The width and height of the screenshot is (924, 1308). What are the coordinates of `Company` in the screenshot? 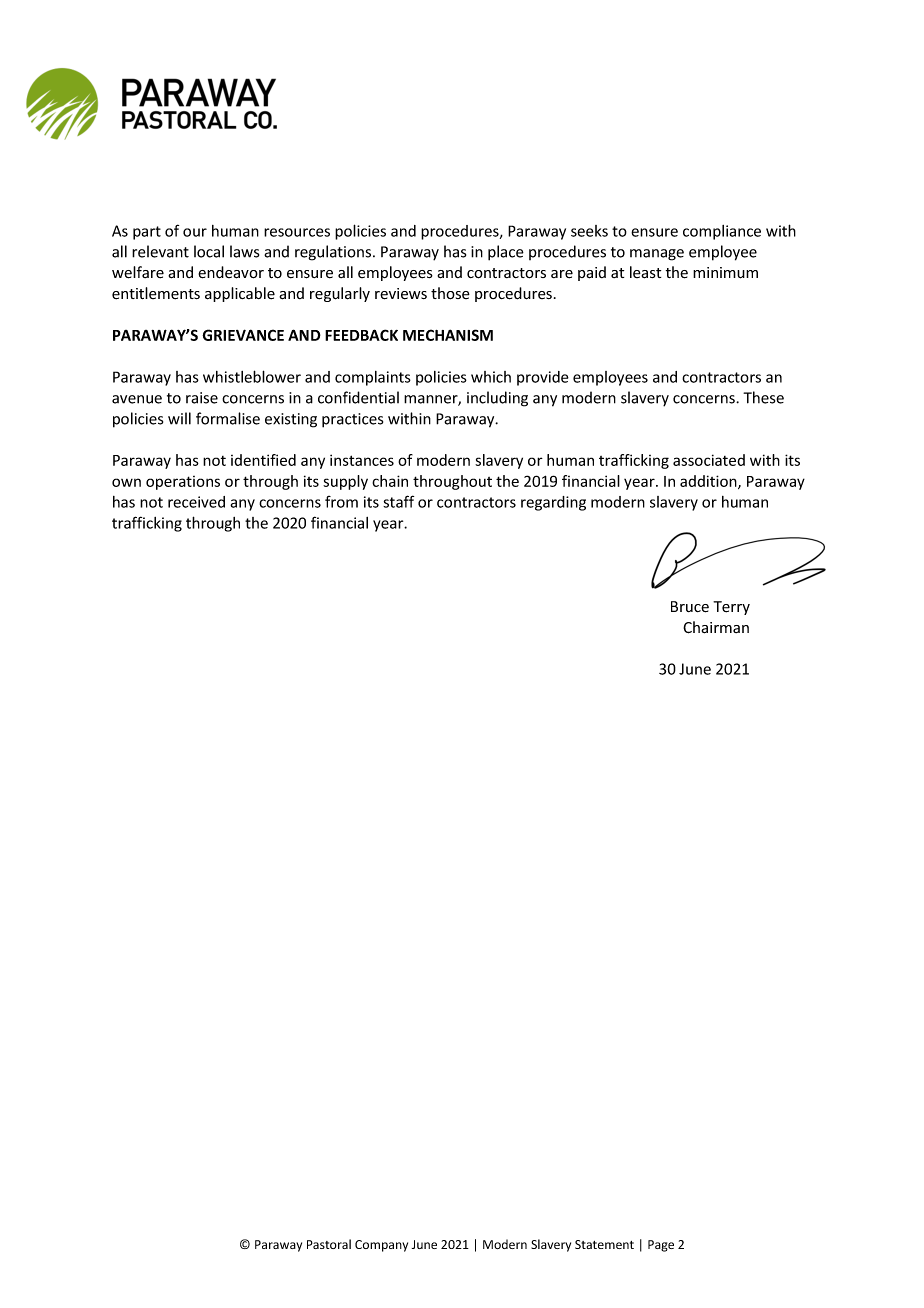 It's located at (381, 1246).
